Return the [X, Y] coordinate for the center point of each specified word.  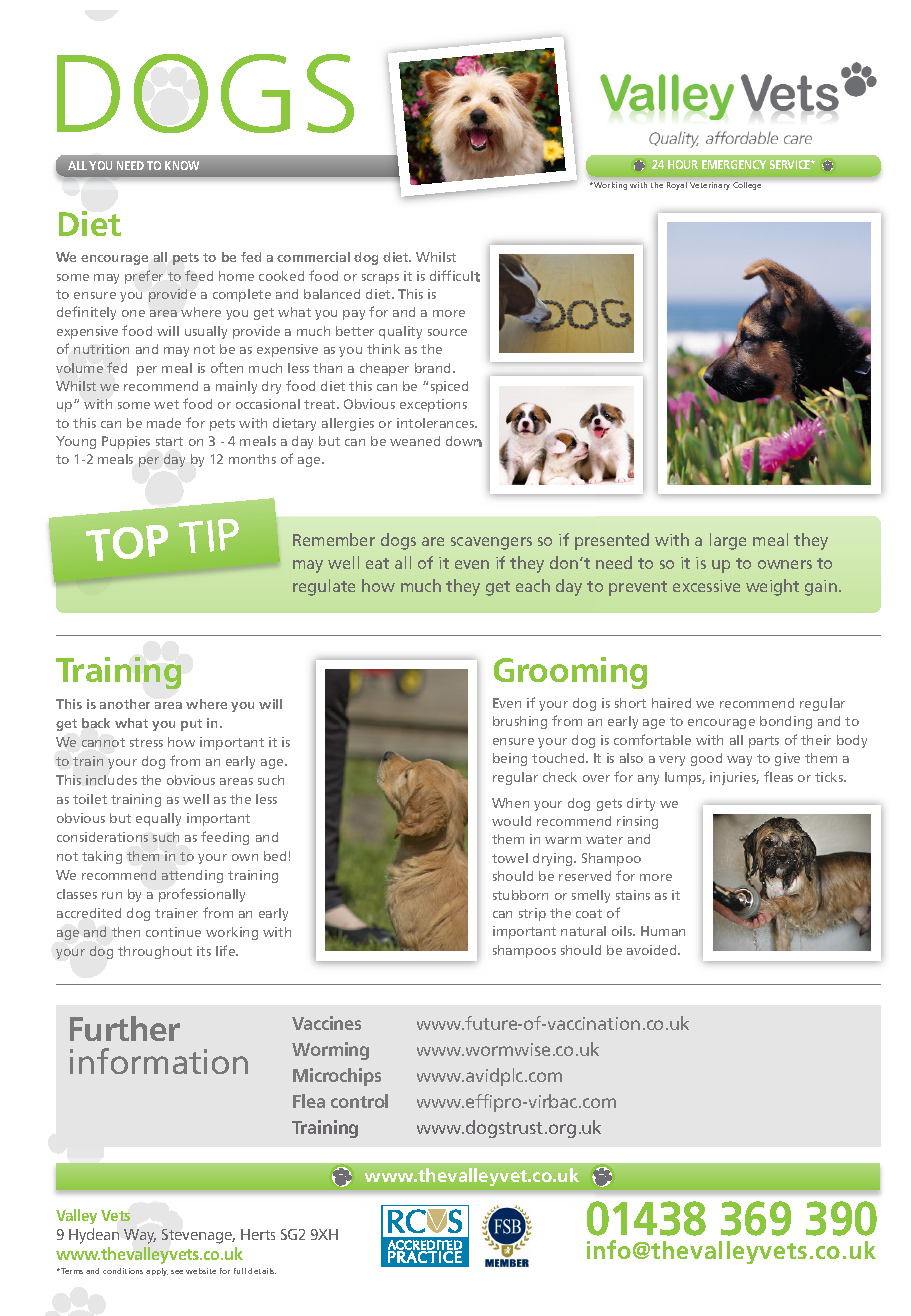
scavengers [491, 543]
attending [192, 876]
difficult [455, 276]
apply [157, 1272]
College [747, 186]
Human [663, 931]
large [728, 541]
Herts [258, 1234]
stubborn [520, 895]
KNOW [182, 165]
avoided [653, 950]
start [169, 441]
